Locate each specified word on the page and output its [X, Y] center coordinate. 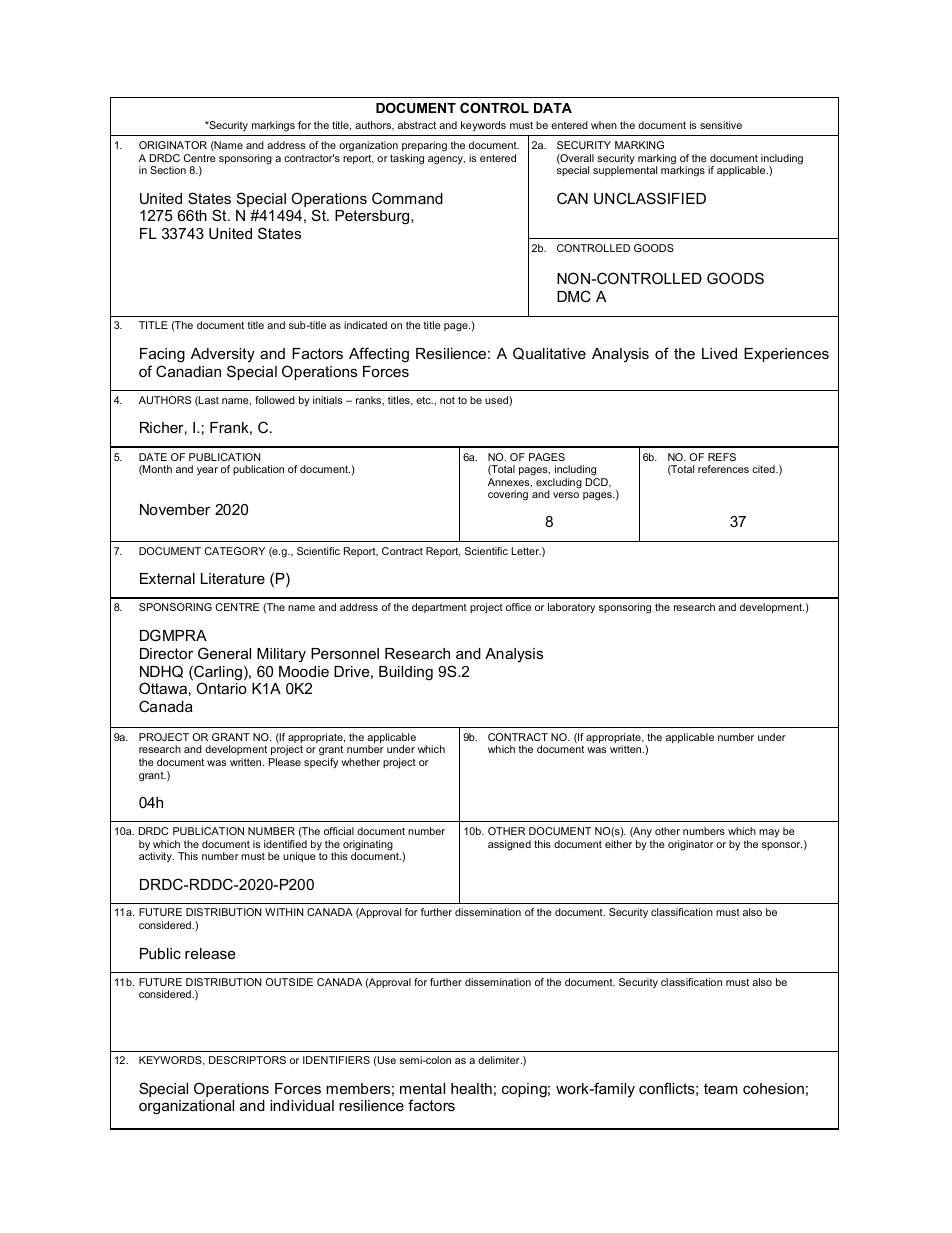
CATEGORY [235, 551]
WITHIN [284, 912]
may [769, 833]
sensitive [721, 125]
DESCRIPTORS [247, 1060]
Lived [719, 353]
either [618, 844]
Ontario [221, 688]
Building [406, 673]
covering [508, 495]
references [723, 469]
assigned [509, 845]
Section [168, 170]
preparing [424, 146]
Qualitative [549, 353]
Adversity [223, 355]
